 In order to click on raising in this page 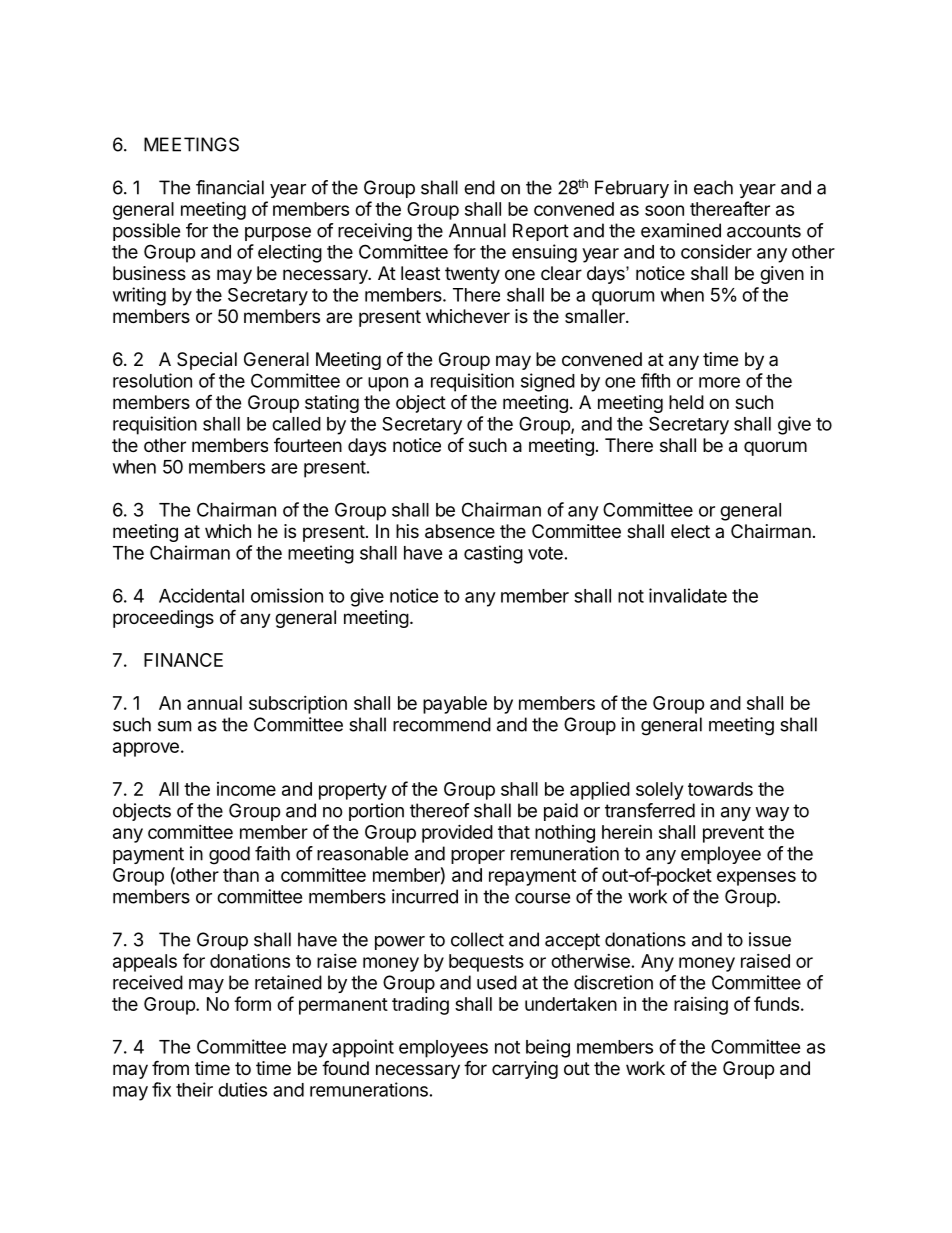, I will do `click(701, 1005)`.
